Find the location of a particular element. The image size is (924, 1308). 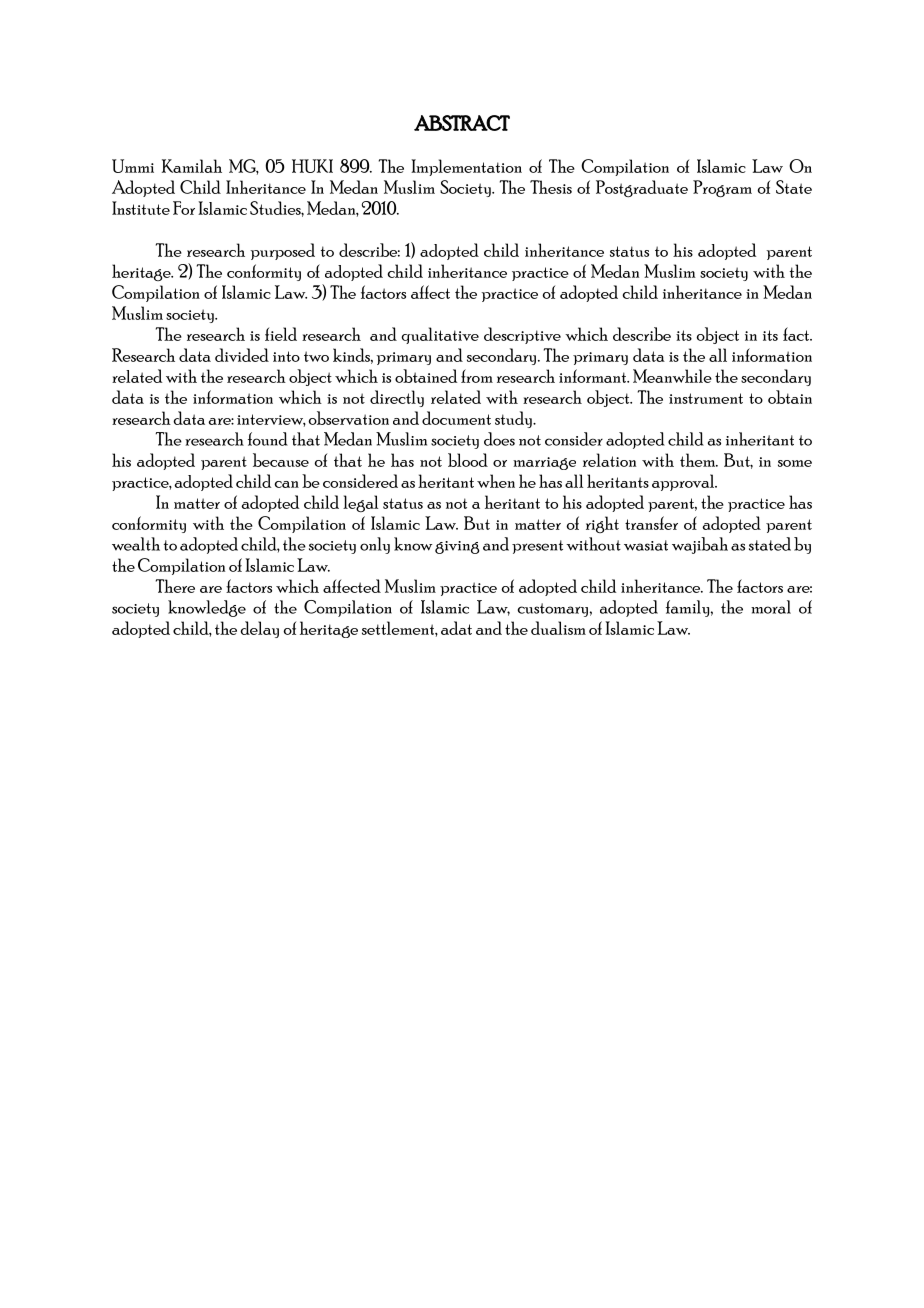

Institute is located at coordinates (141, 208).
